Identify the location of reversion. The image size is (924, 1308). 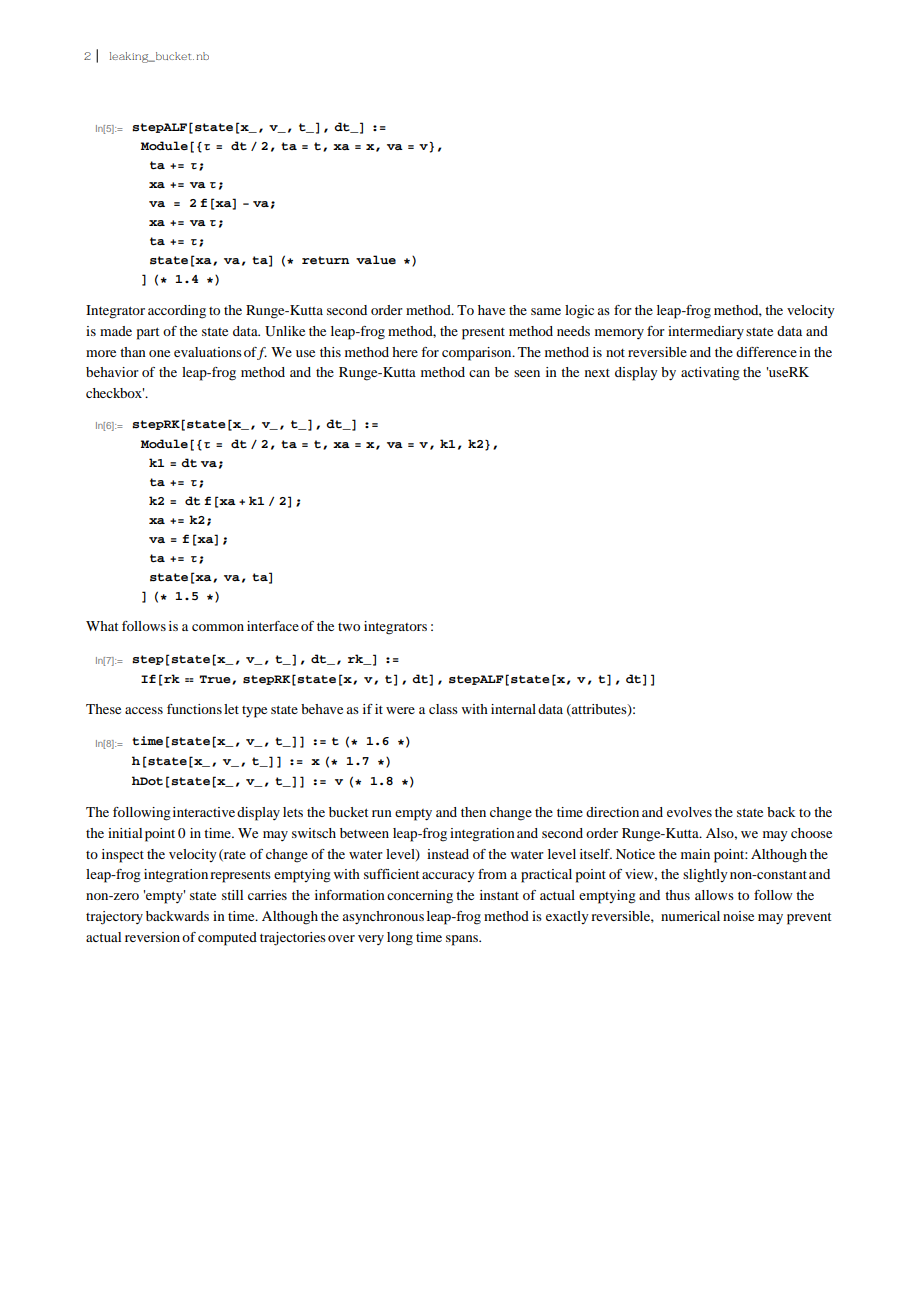
(152, 937).
